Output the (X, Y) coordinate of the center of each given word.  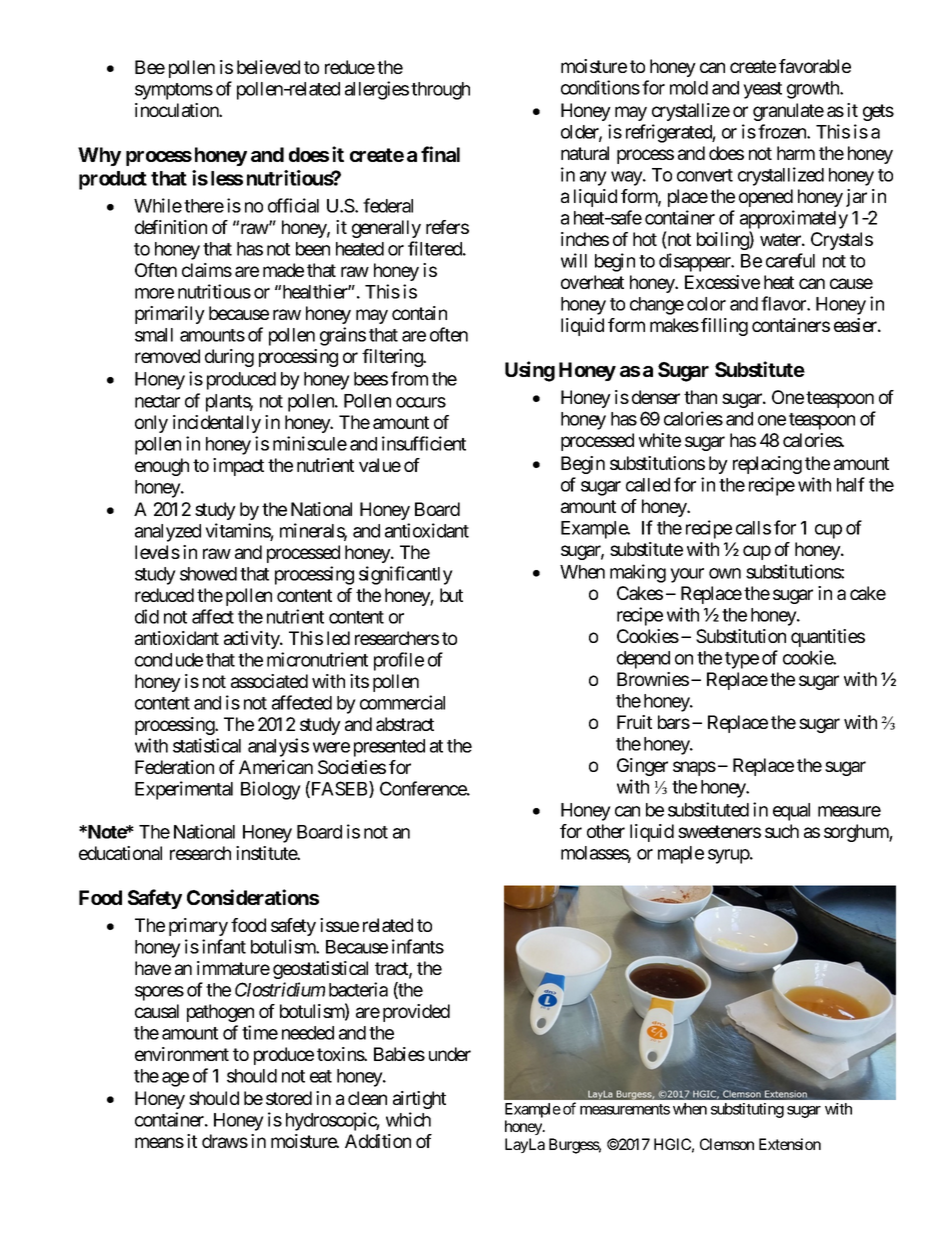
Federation (174, 767)
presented (389, 748)
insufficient (424, 443)
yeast (762, 90)
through (440, 91)
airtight (419, 1100)
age (175, 1079)
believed (268, 67)
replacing (767, 465)
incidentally (217, 424)
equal (791, 812)
